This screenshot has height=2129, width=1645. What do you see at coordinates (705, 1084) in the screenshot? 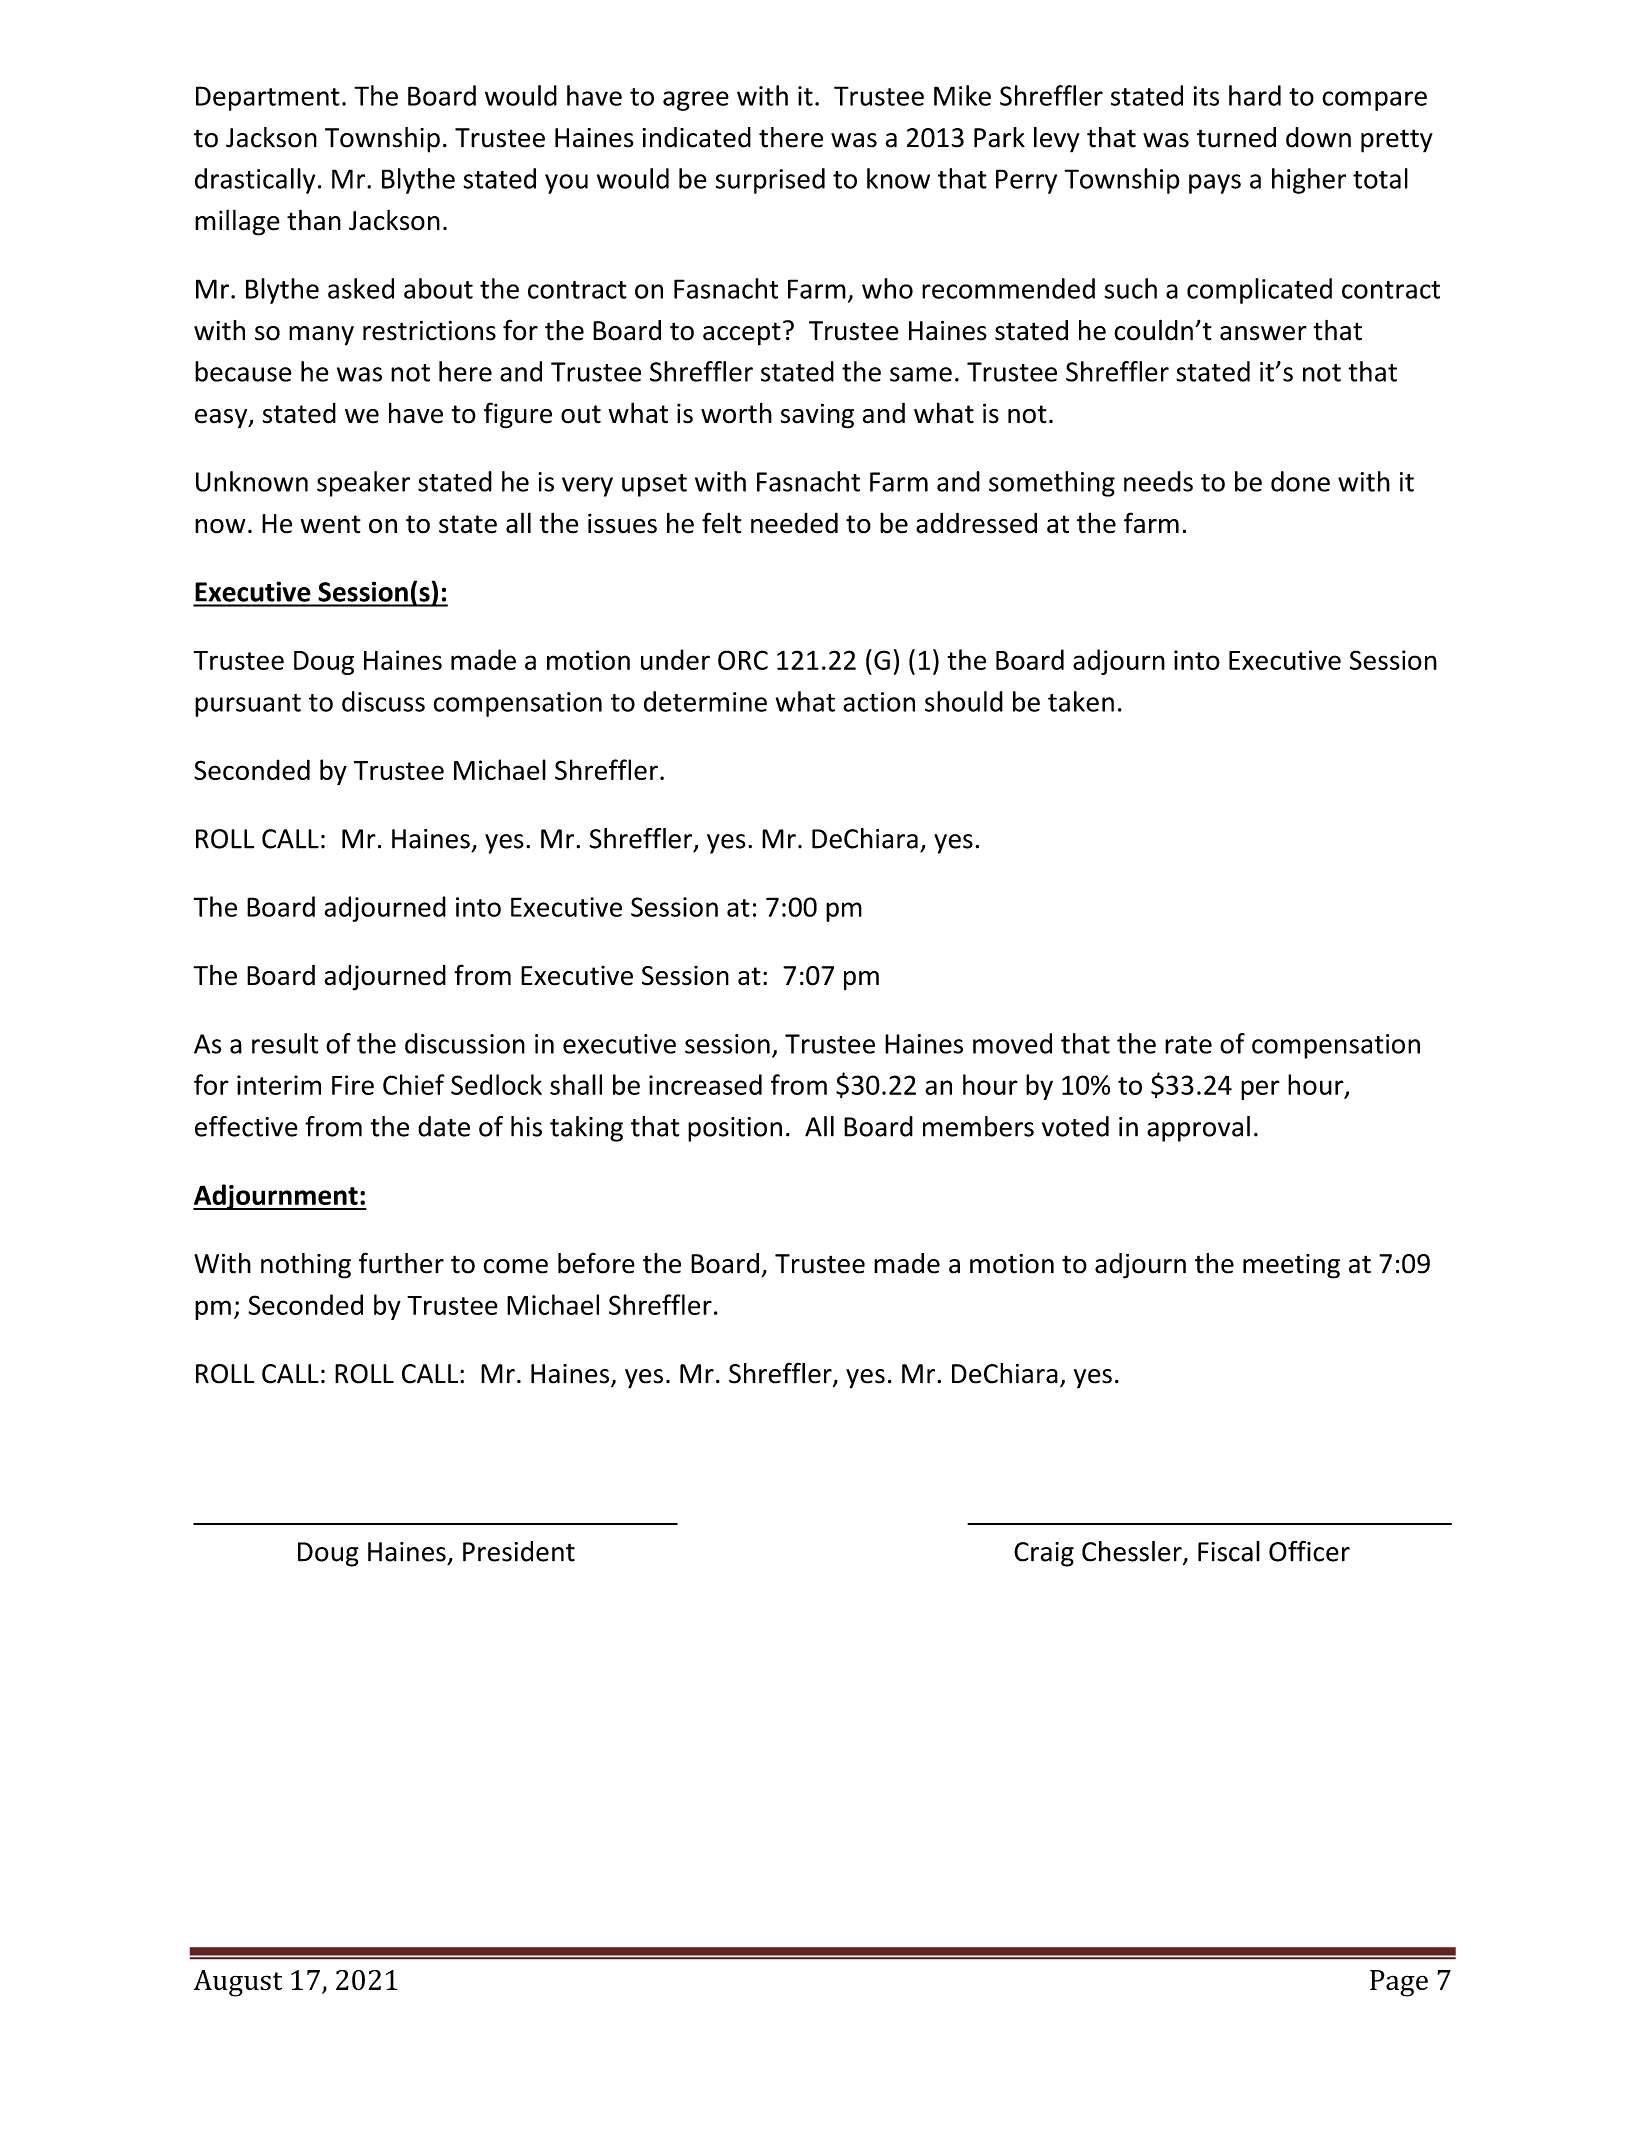
I see `increased` at bounding box center [705, 1084].
